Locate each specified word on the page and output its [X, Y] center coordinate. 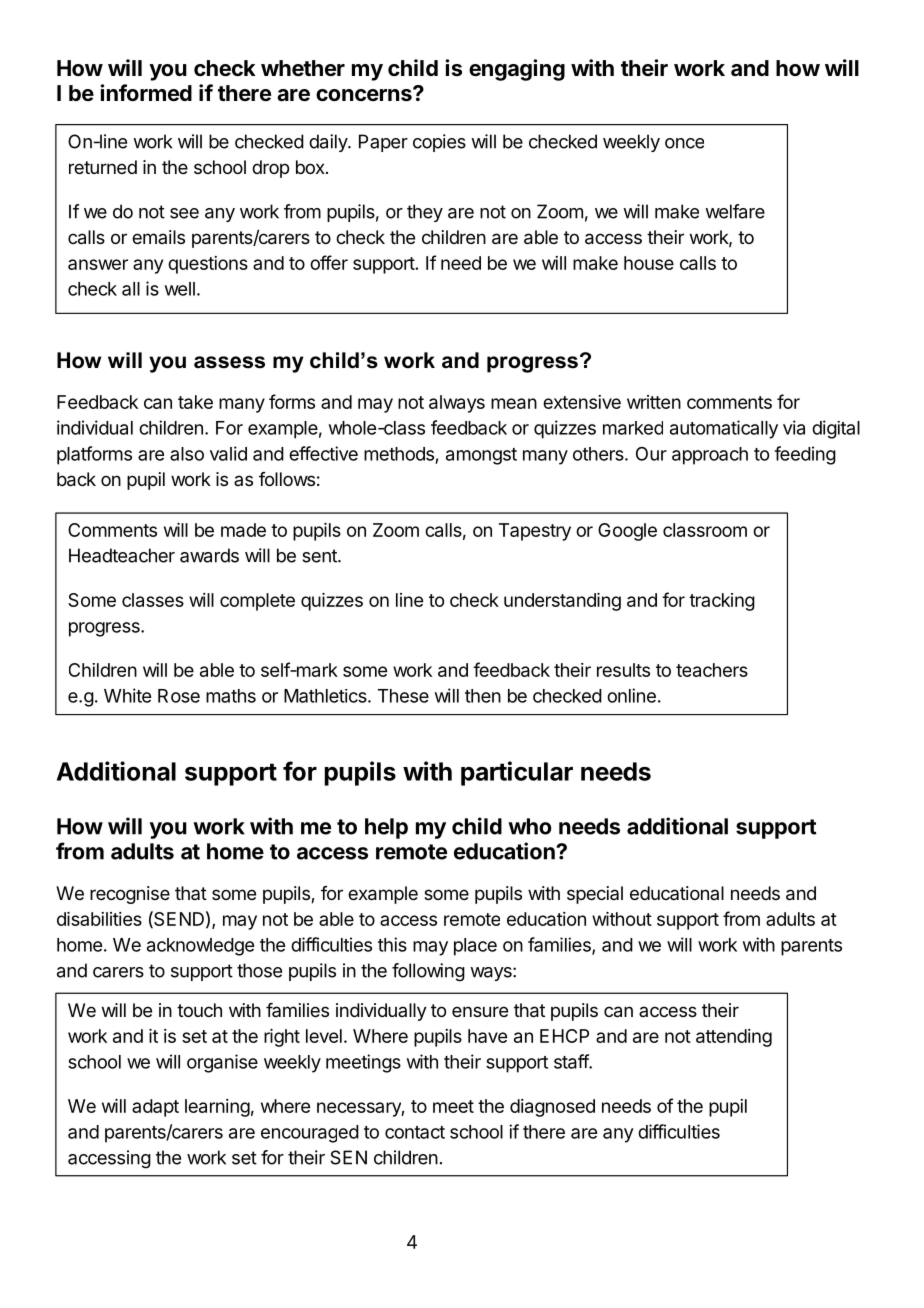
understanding [562, 602]
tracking [722, 602]
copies [439, 143]
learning [217, 1108]
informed [146, 92]
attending [734, 1038]
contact [415, 1132]
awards [209, 555]
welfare [735, 211]
